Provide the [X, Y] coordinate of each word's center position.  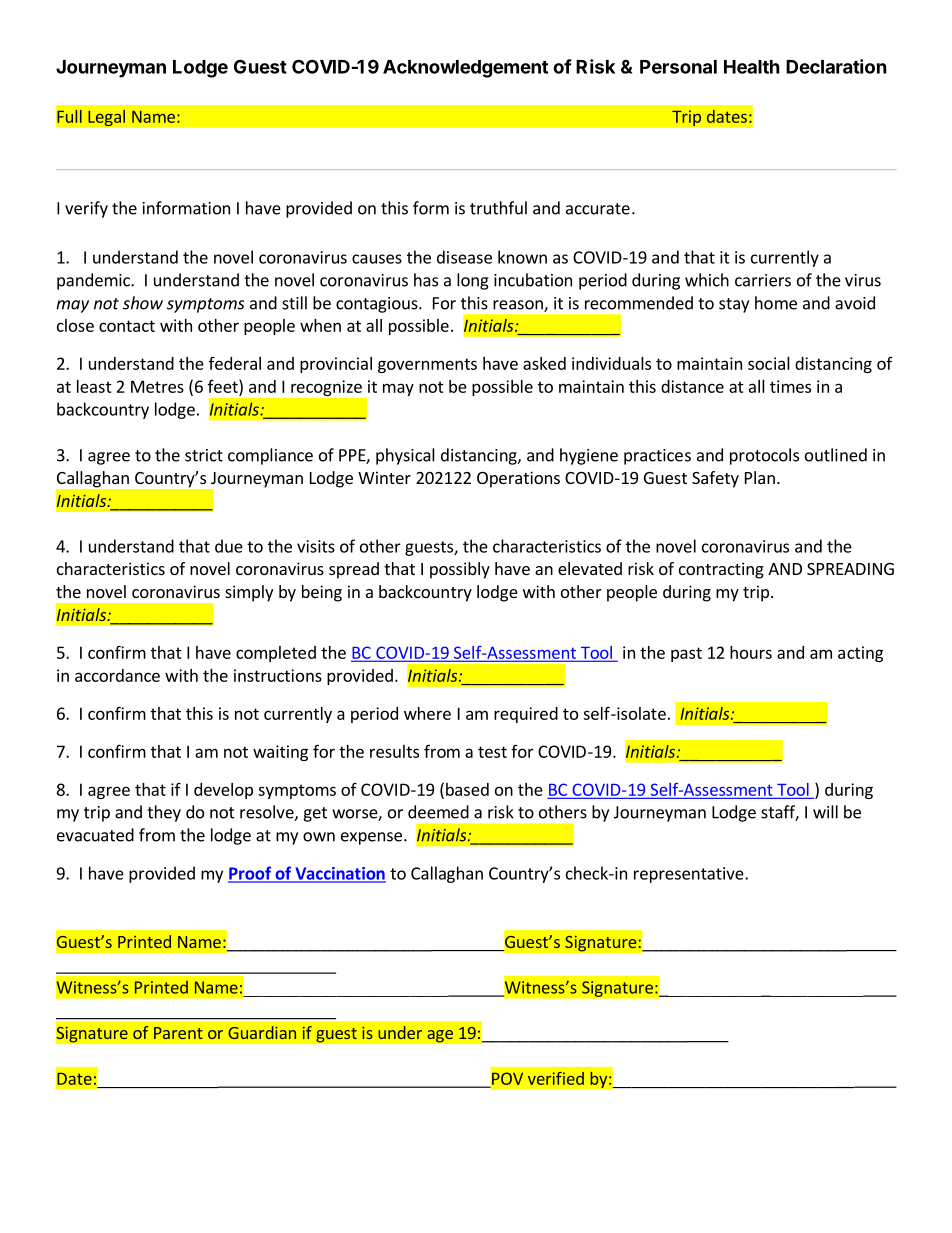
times [790, 386]
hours [751, 652]
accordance [117, 675]
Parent [178, 1033]
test [492, 752]
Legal [106, 118]
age [440, 1036]
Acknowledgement [465, 69]
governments [427, 365]
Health [752, 67]
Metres [157, 386]
